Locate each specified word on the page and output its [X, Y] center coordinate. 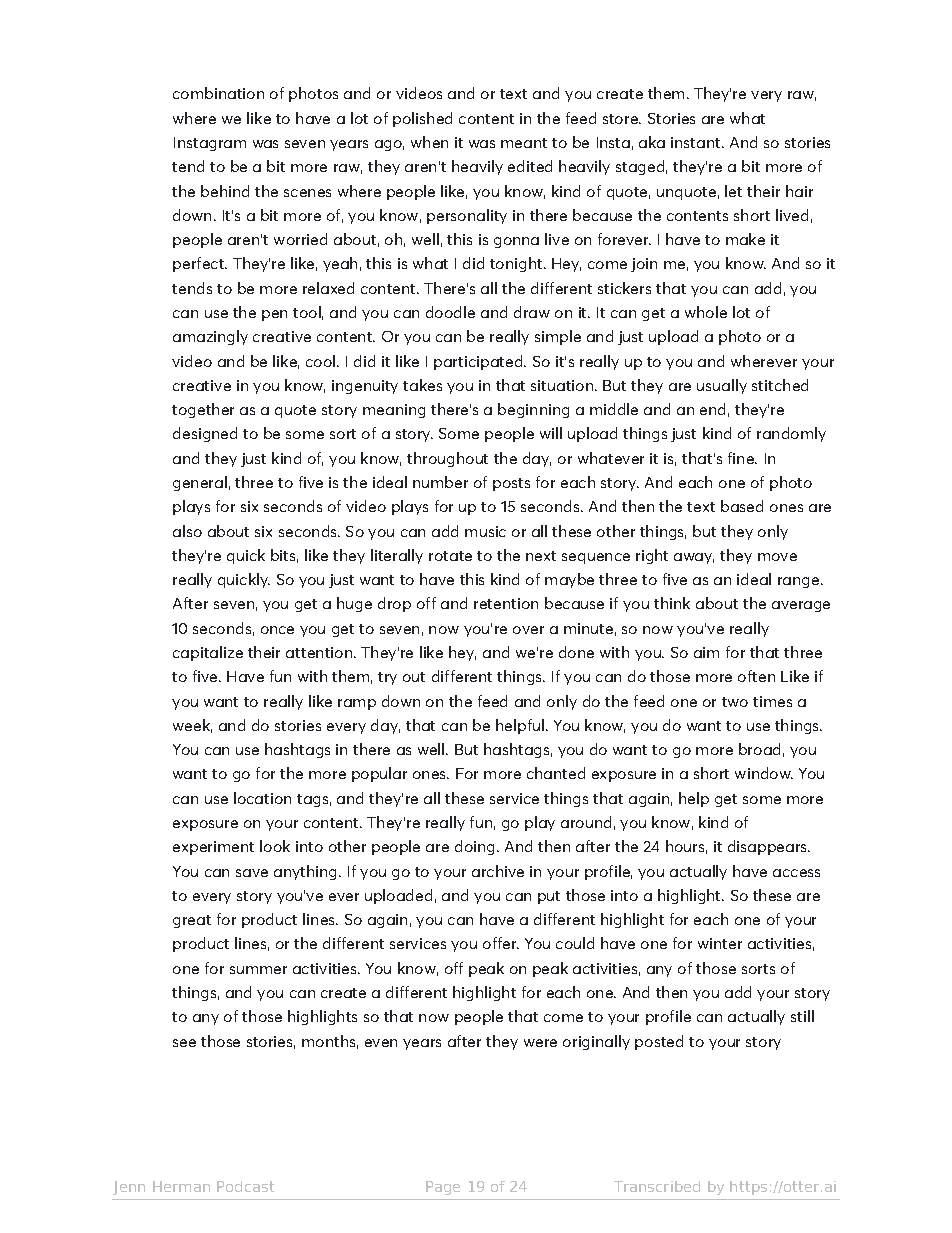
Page [443, 1188]
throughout [447, 459]
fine [742, 458]
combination [218, 93]
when [429, 142]
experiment [213, 848]
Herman [181, 1186]
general [200, 483]
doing [476, 847]
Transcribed [657, 1186]
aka [652, 142]
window [764, 773]
